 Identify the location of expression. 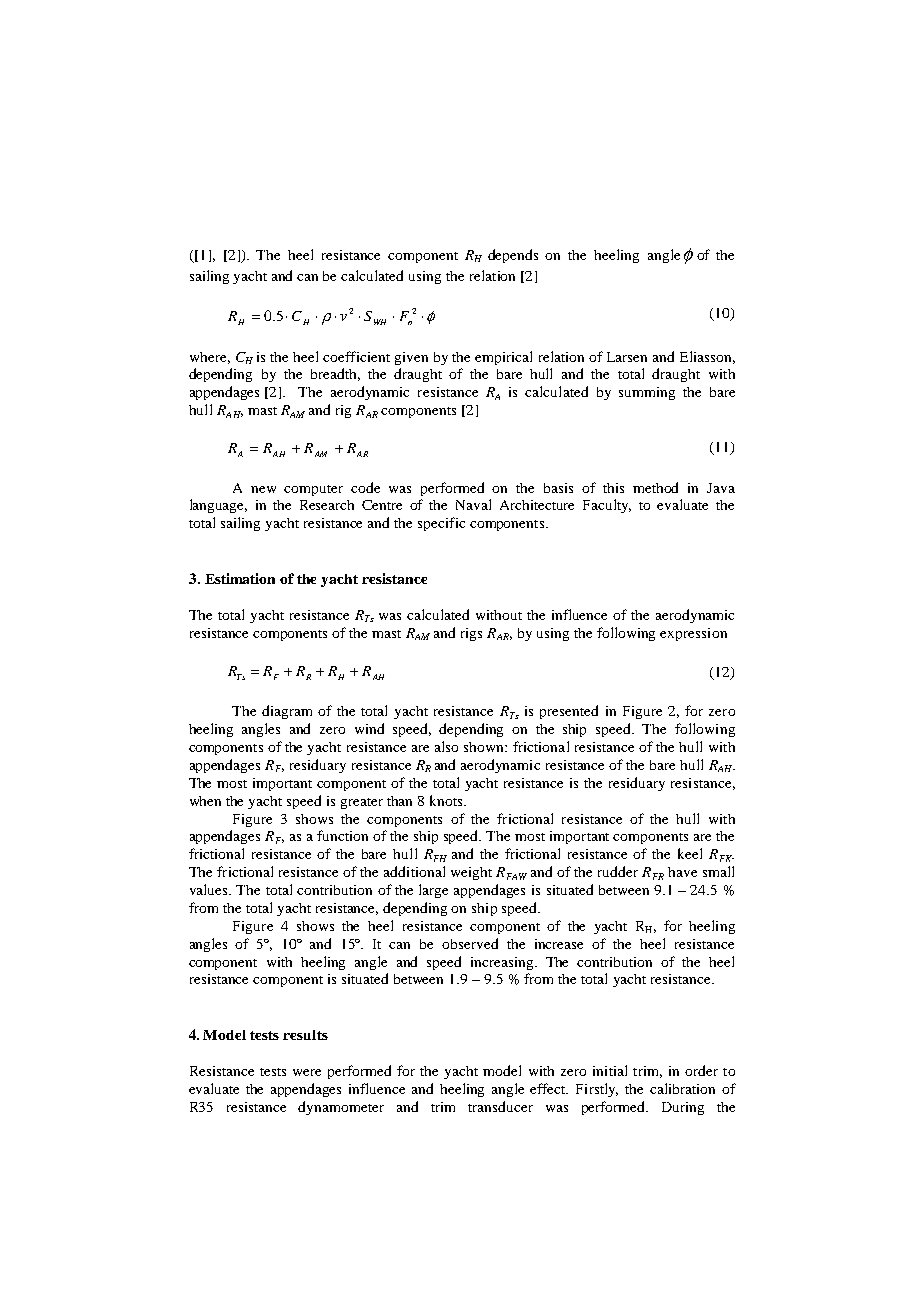
(693, 634).
